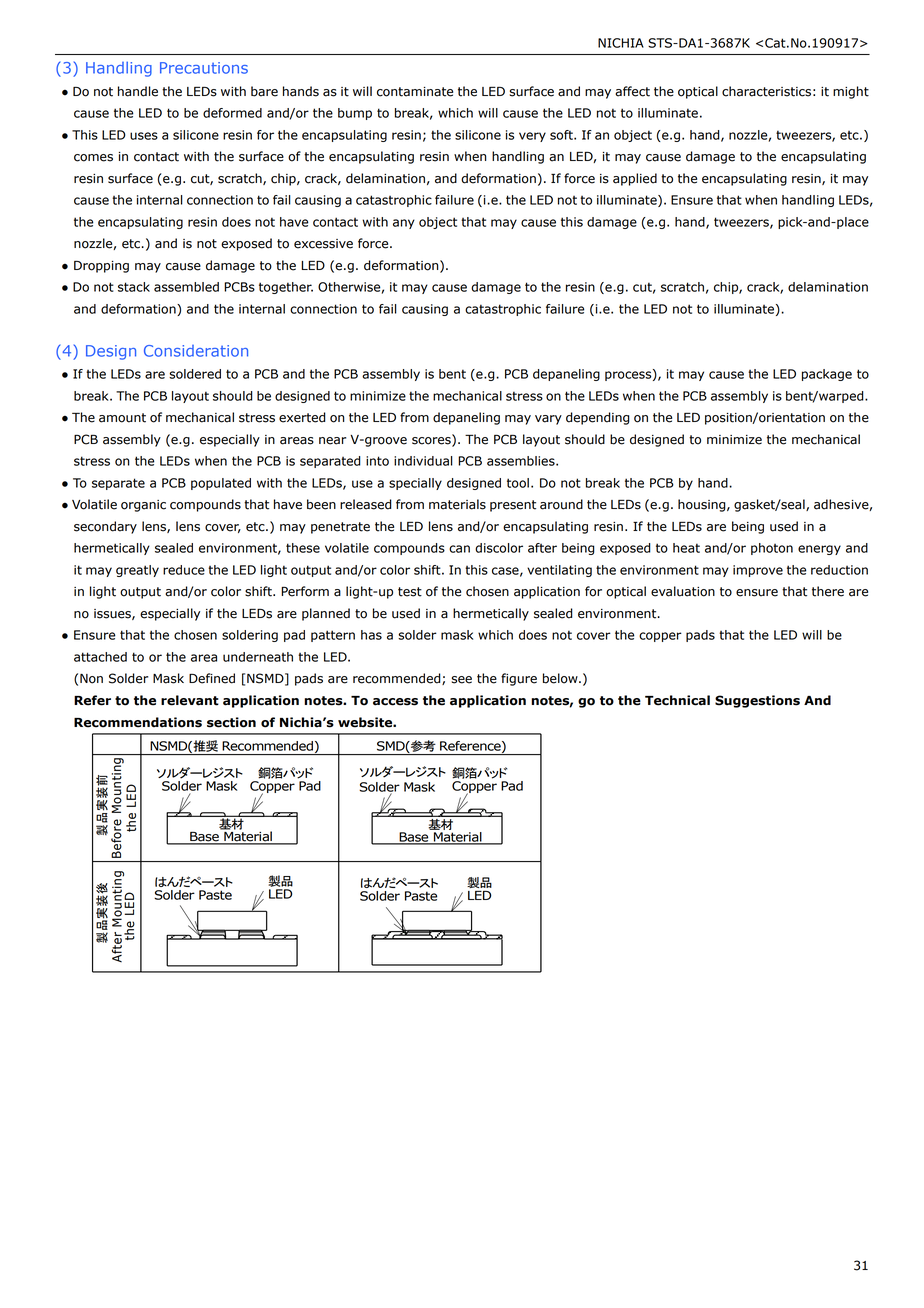  I want to click on reduce, so click(184, 570).
